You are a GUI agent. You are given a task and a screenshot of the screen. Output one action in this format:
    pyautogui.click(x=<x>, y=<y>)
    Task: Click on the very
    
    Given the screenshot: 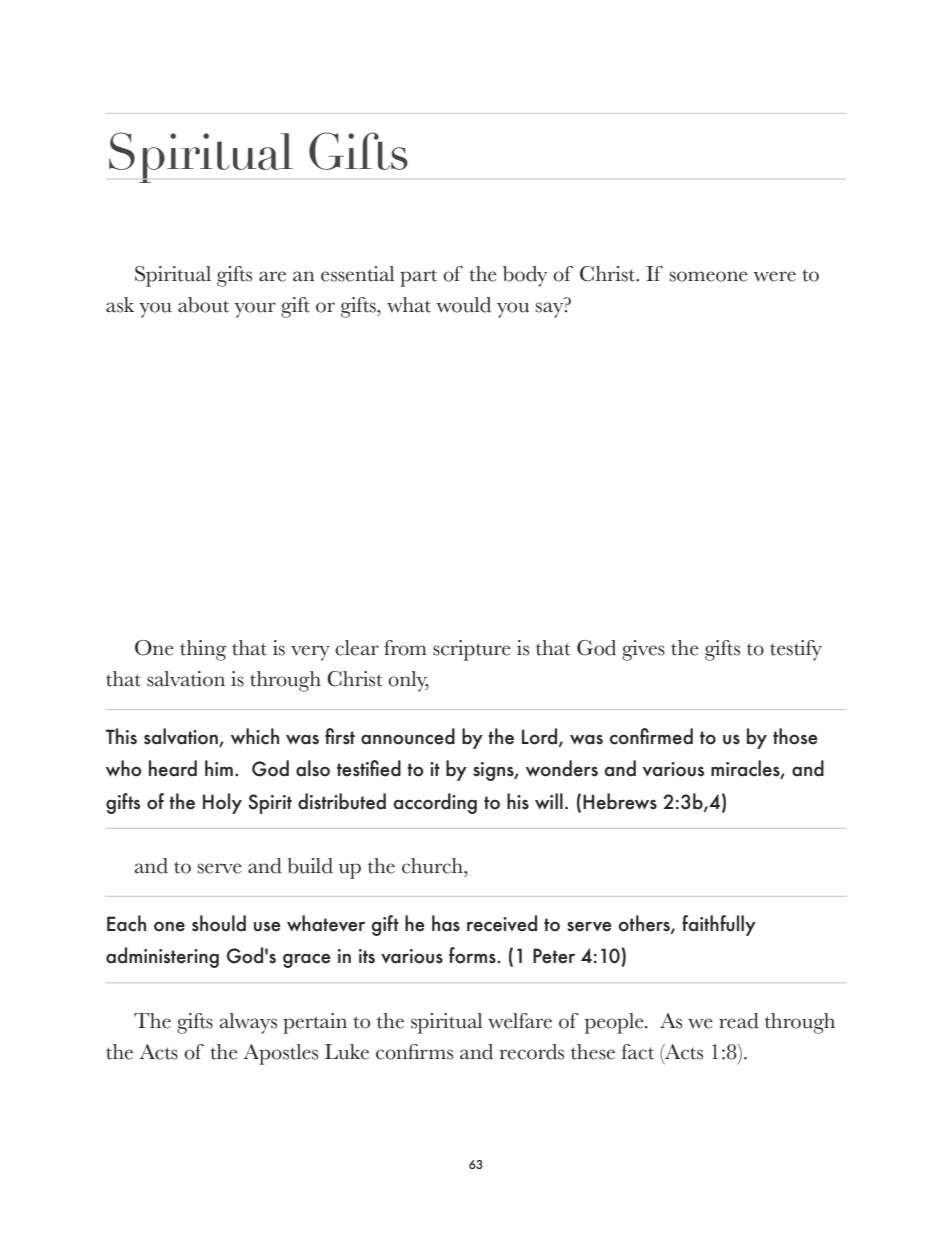 What is the action you would take?
    pyautogui.click(x=310, y=653)
